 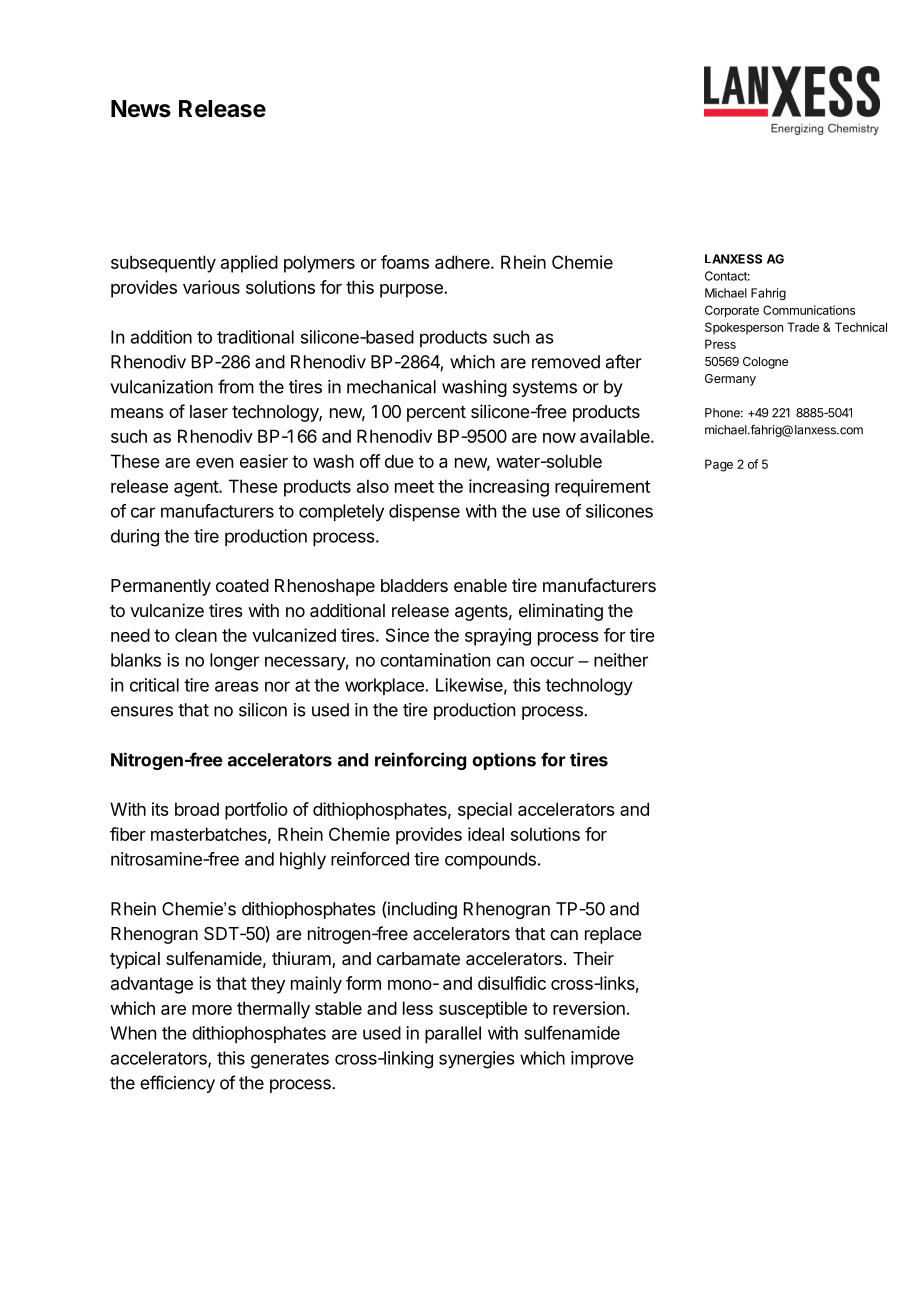 What do you see at coordinates (177, 1084) in the page?
I see `efficiency` at bounding box center [177, 1084].
